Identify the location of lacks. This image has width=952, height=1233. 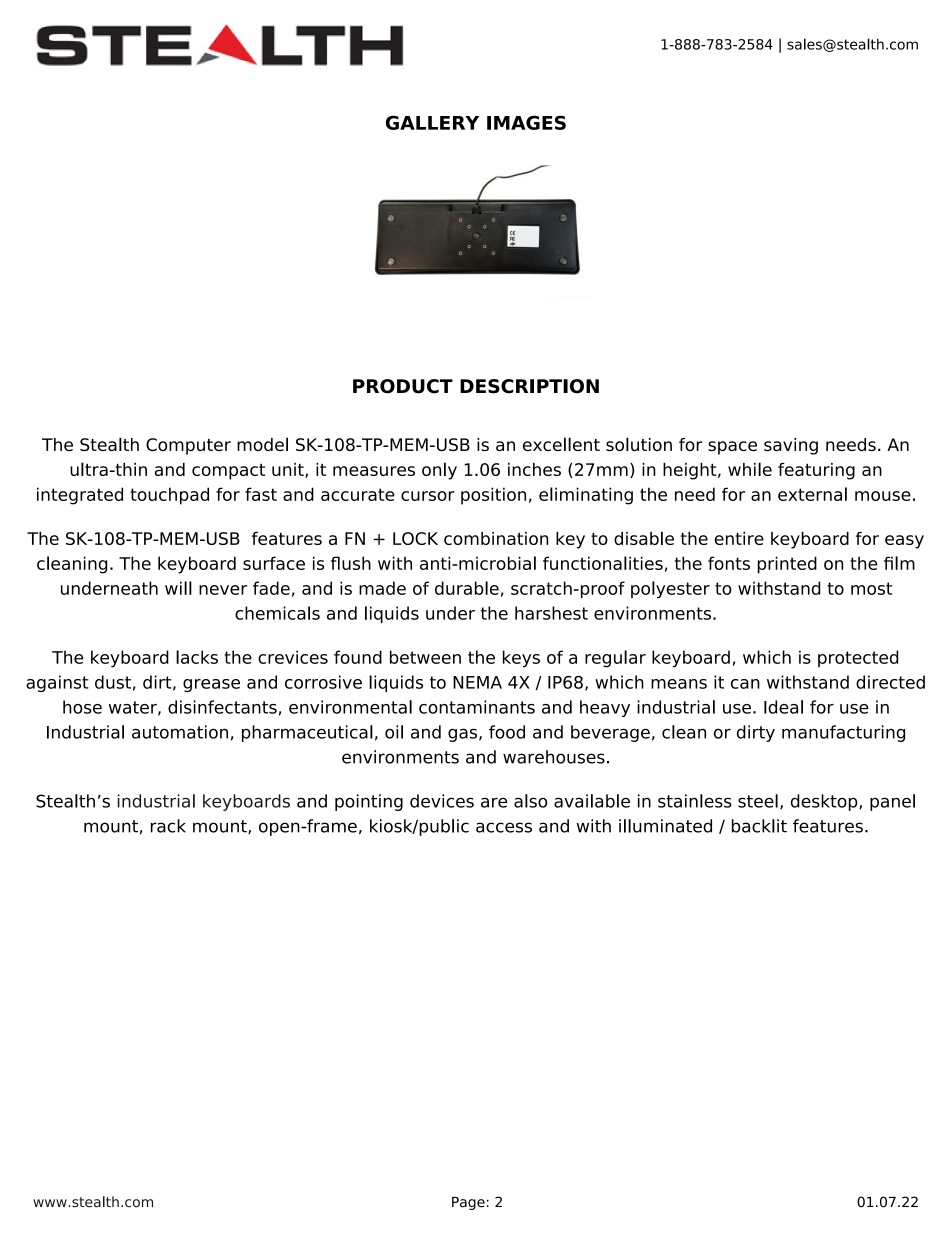
(197, 657).
